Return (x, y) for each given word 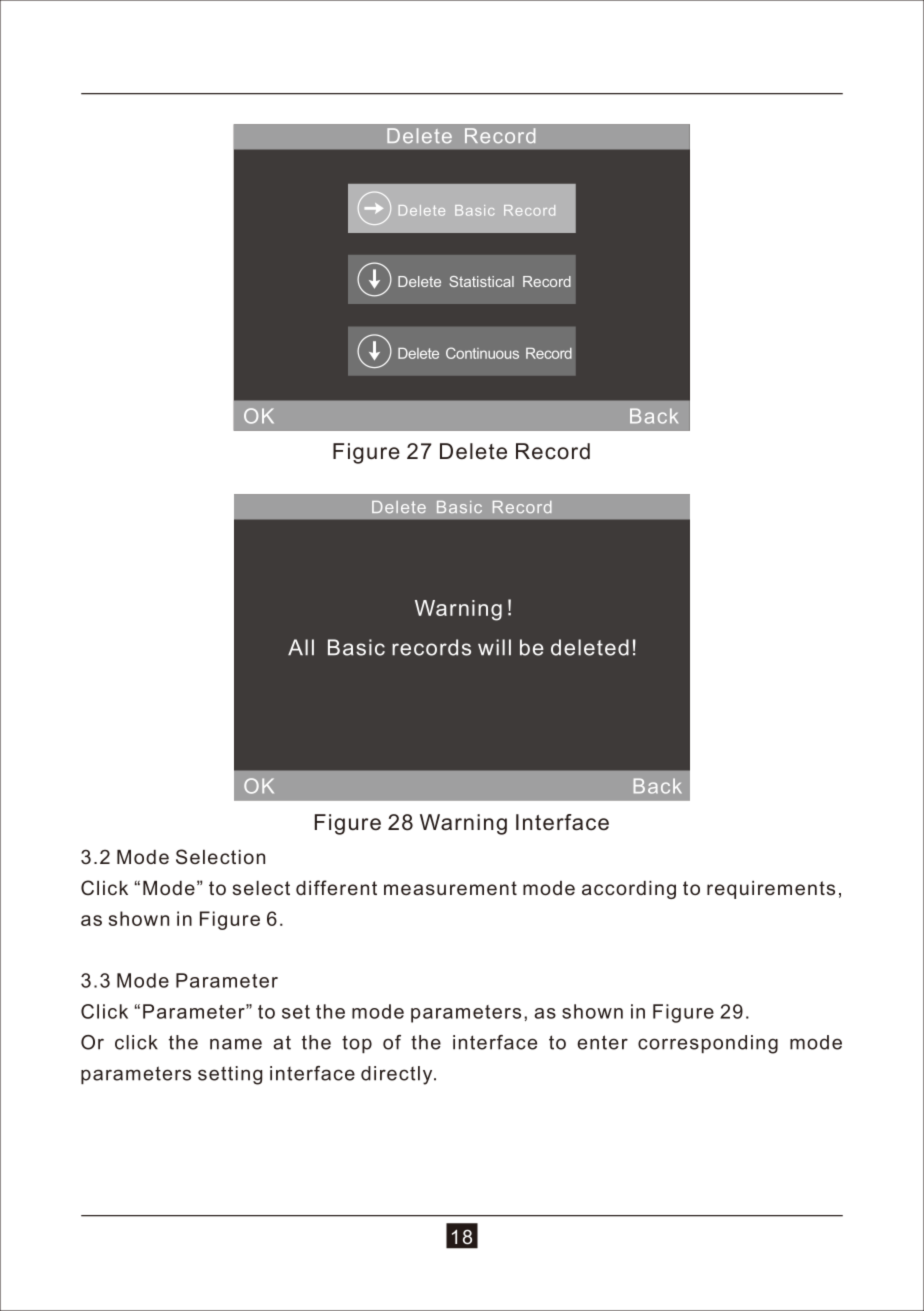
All (301, 647)
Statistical (481, 281)
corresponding (708, 1044)
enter (602, 1042)
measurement (450, 888)
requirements (771, 890)
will (494, 647)
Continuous (482, 353)
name (236, 1044)
